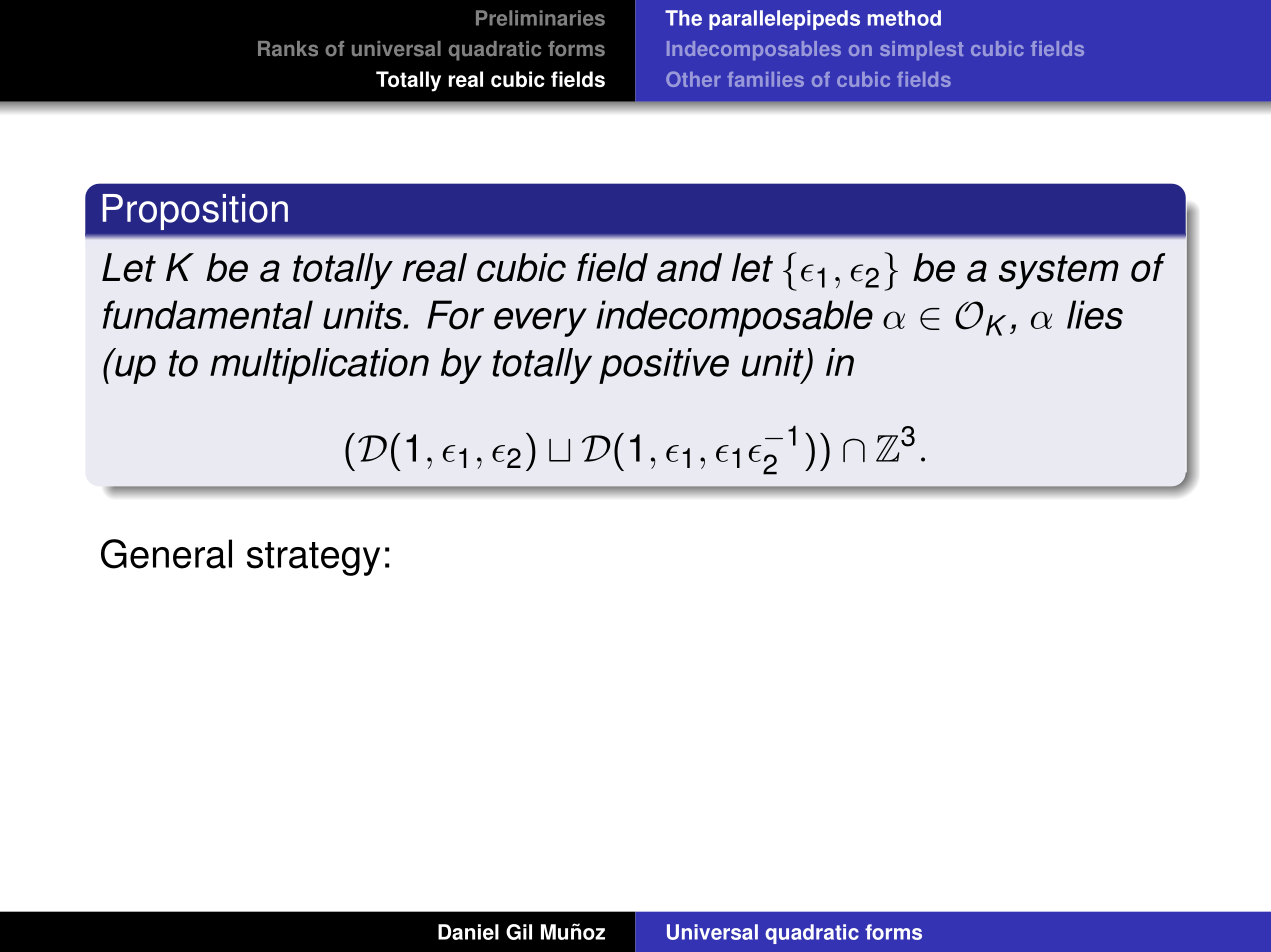  I want to click on Daniel, so click(468, 932).
